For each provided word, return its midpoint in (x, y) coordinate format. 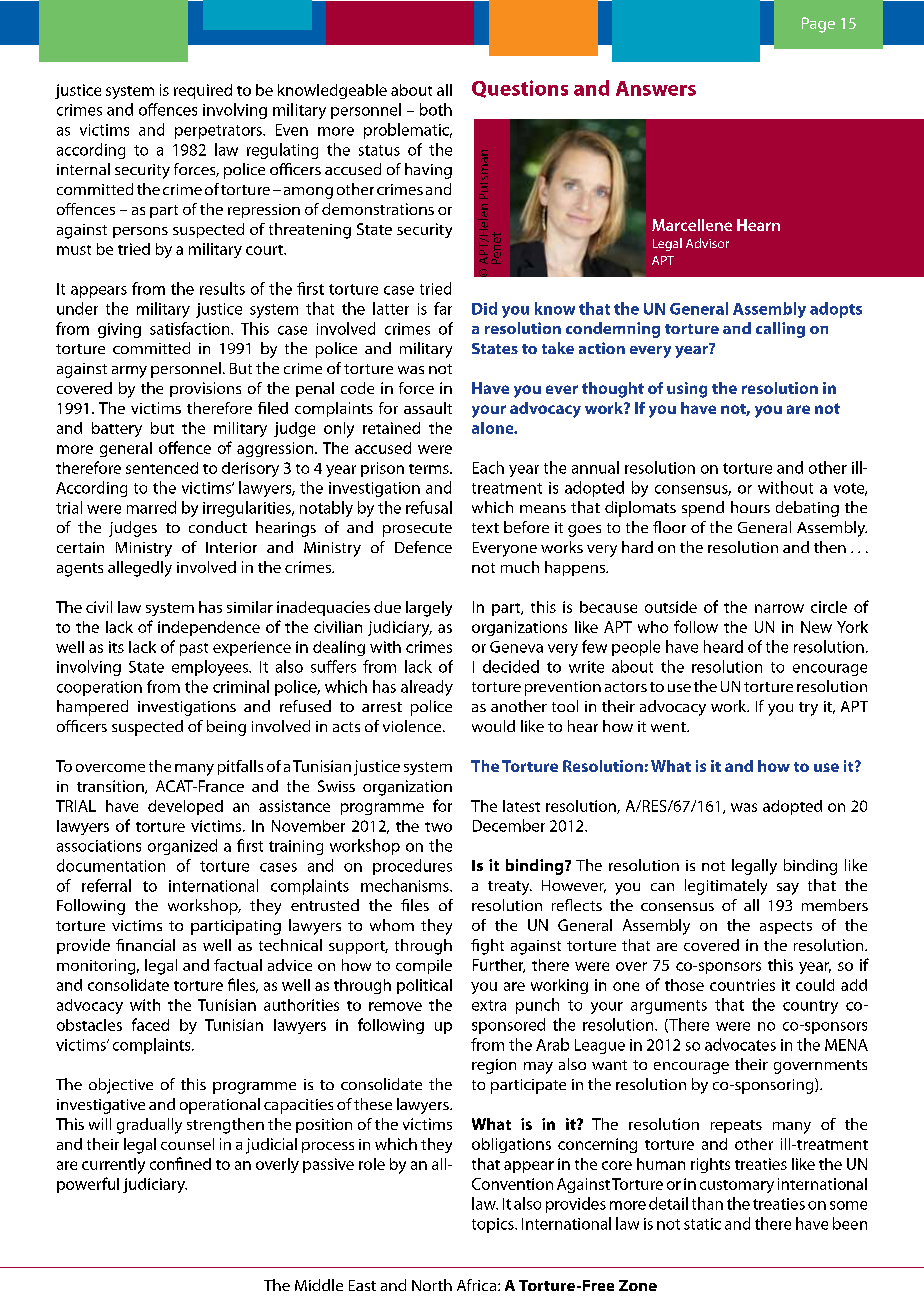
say (788, 889)
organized (182, 847)
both (436, 109)
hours (750, 507)
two (438, 827)
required (203, 91)
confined (180, 1163)
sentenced (162, 468)
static (702, 1224)
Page (818, 25)
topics (494, 1225)
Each (488, 467)
